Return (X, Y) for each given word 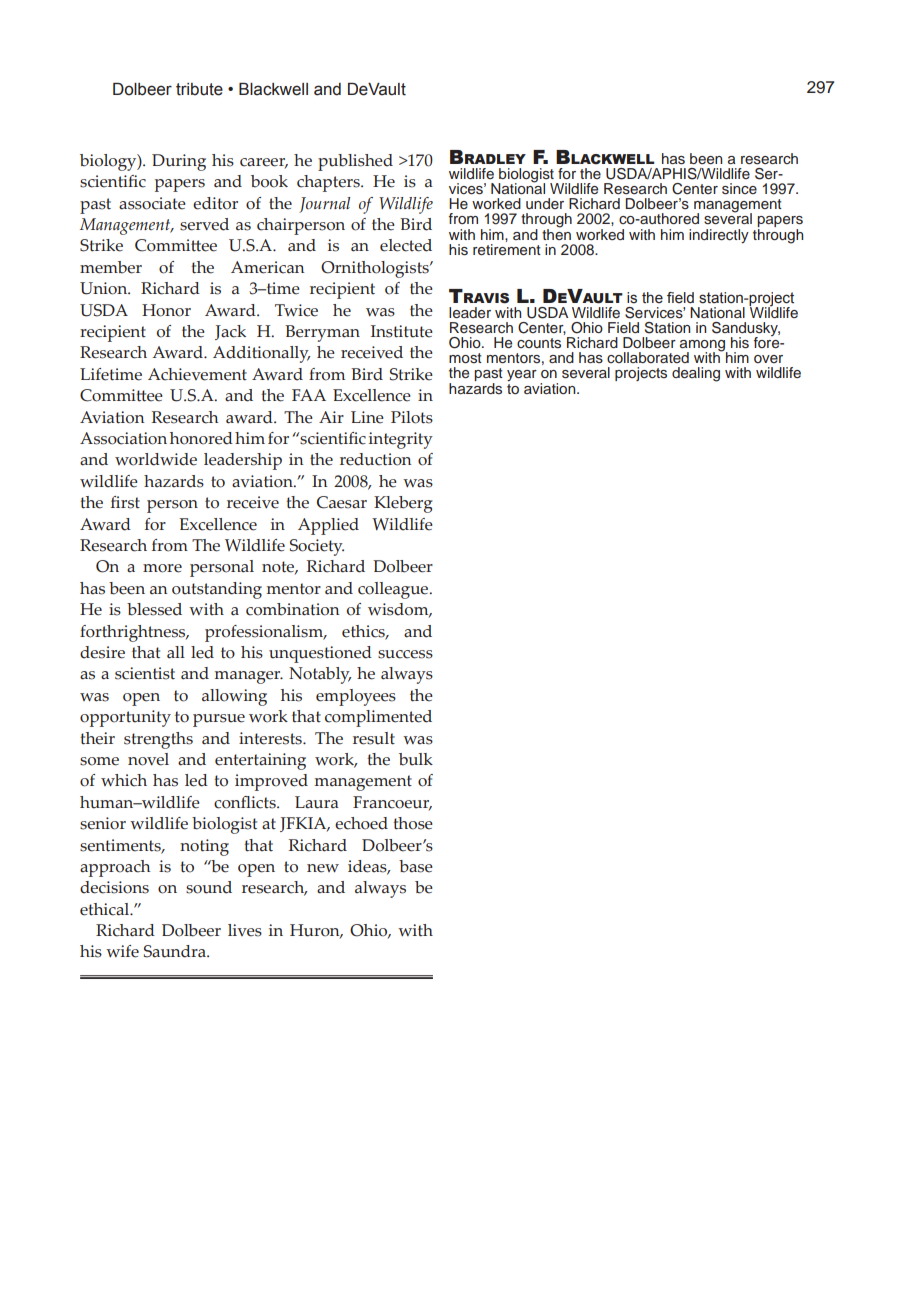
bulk (416, 759)
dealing (696, 374)
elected (406, 245)
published (355, 162)
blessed (154, 609)
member (111, 267)
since (739, 189)
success (405, 654)
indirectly (719, 236)
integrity (401, 440)
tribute (199, 89)
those (413, 823)
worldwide (156, 459)
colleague (394, 590)
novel (148, 759)
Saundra (176, 951)
